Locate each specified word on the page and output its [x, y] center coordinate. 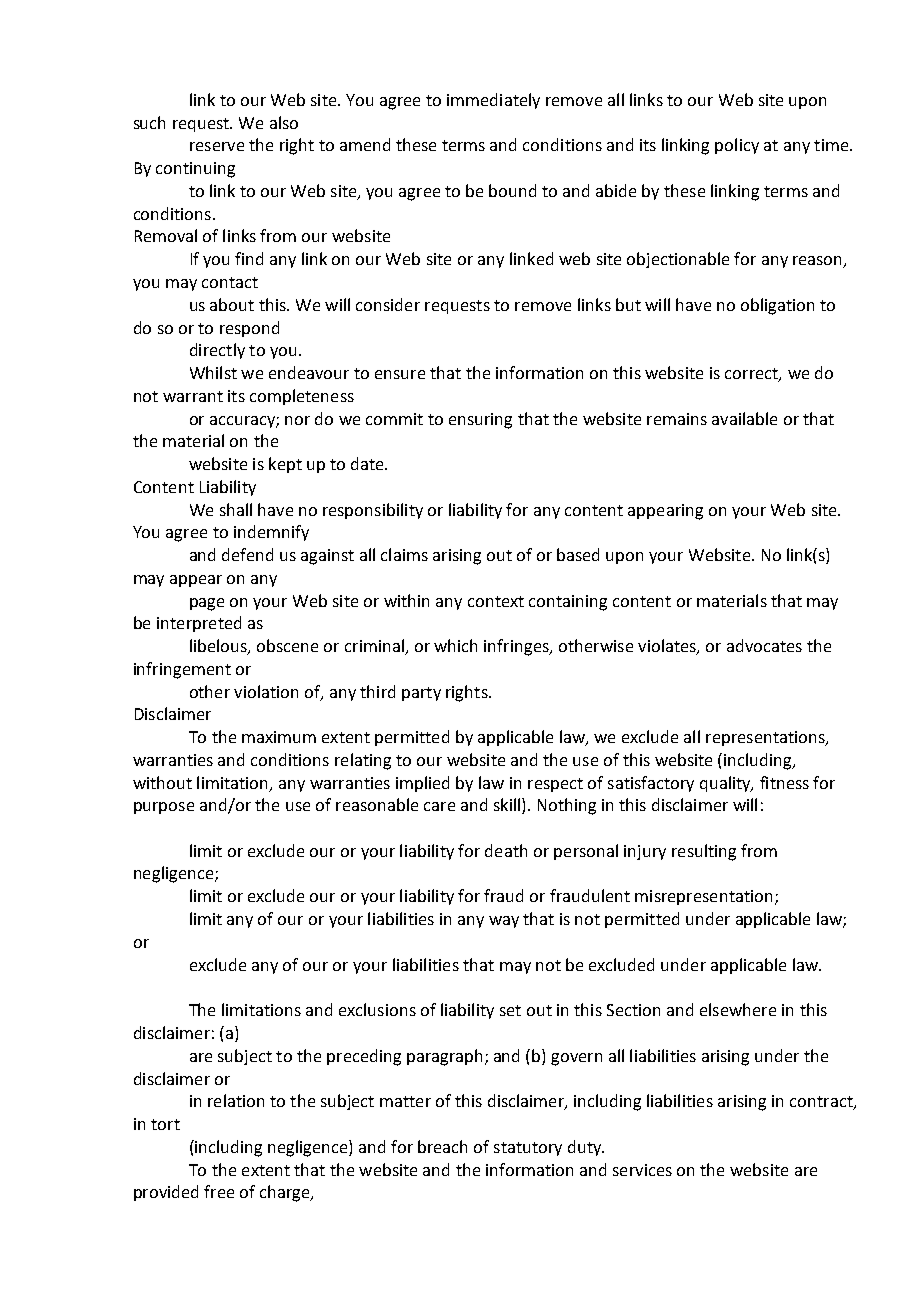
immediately [493, 101]
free [219, 1191]
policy [737, 146]
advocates [764, 645]
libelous [219, 647]
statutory [528, 1149]
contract [822, 1103]
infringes [517, 647]
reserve [217, 146]
